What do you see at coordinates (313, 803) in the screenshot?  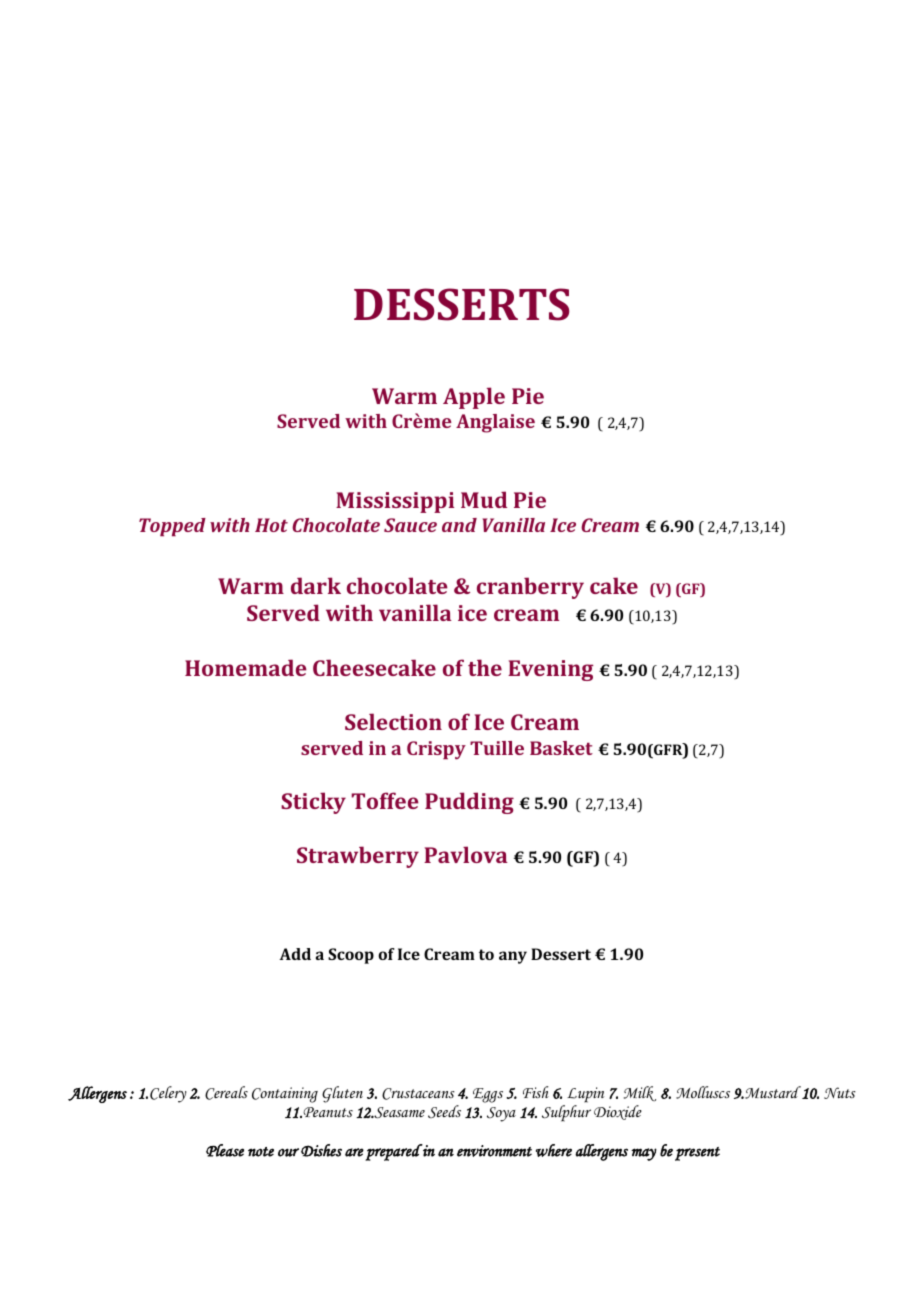 I see `Sticky` at bounding box center [313, 803].
